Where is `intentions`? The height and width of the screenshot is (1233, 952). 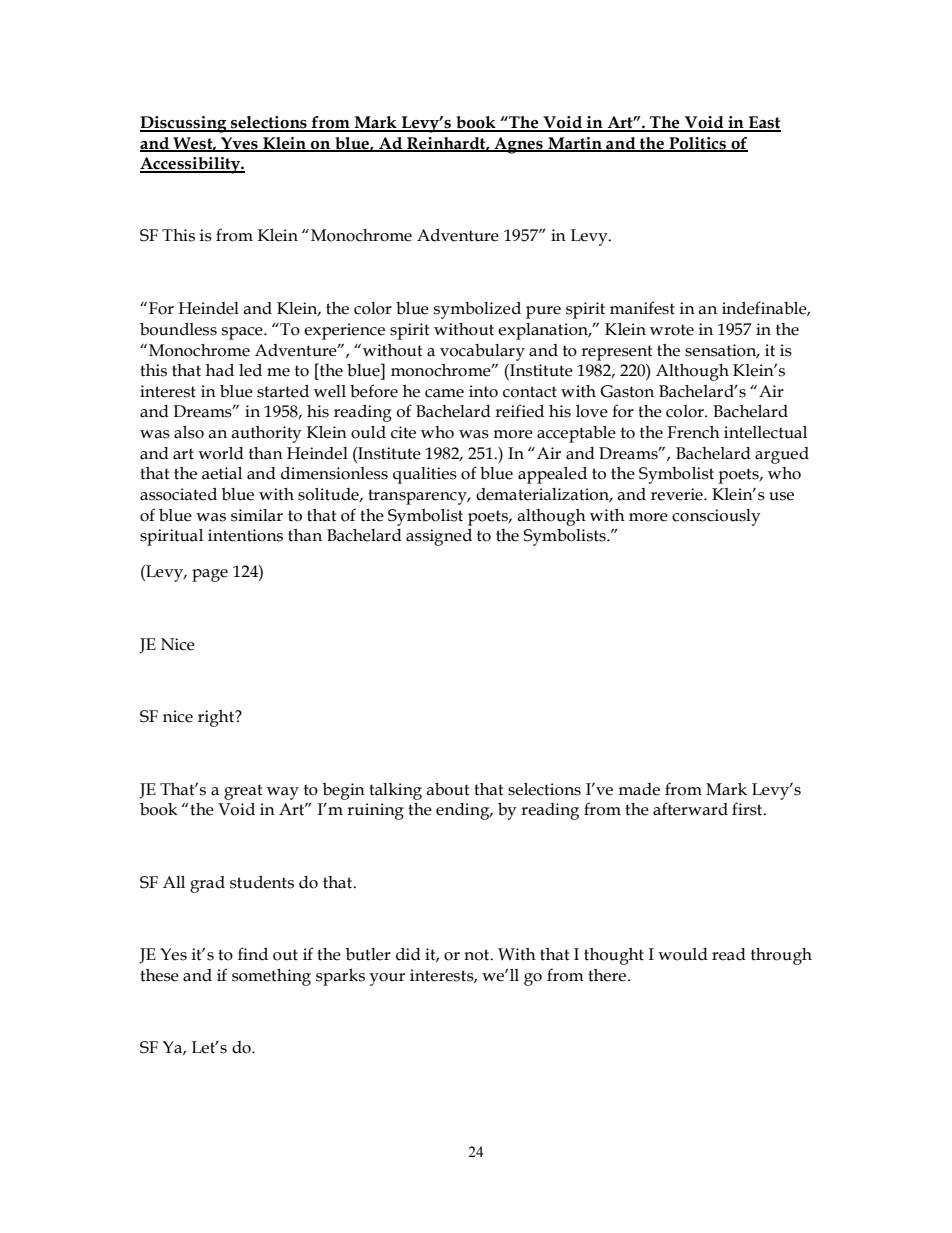 intentions is located at coordinates (245, 535).
